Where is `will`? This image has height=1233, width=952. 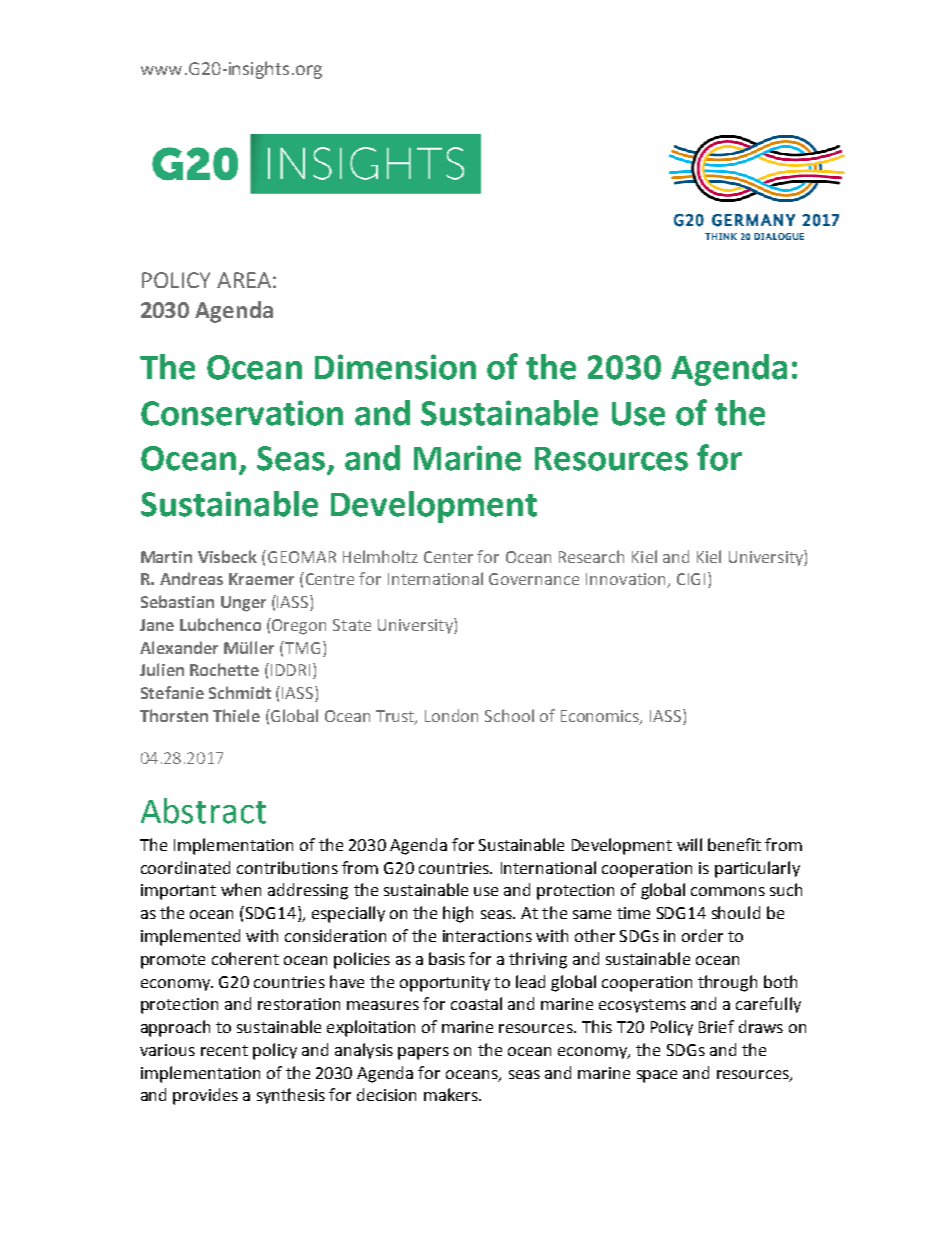 will is located at coordinates (689, 844).
